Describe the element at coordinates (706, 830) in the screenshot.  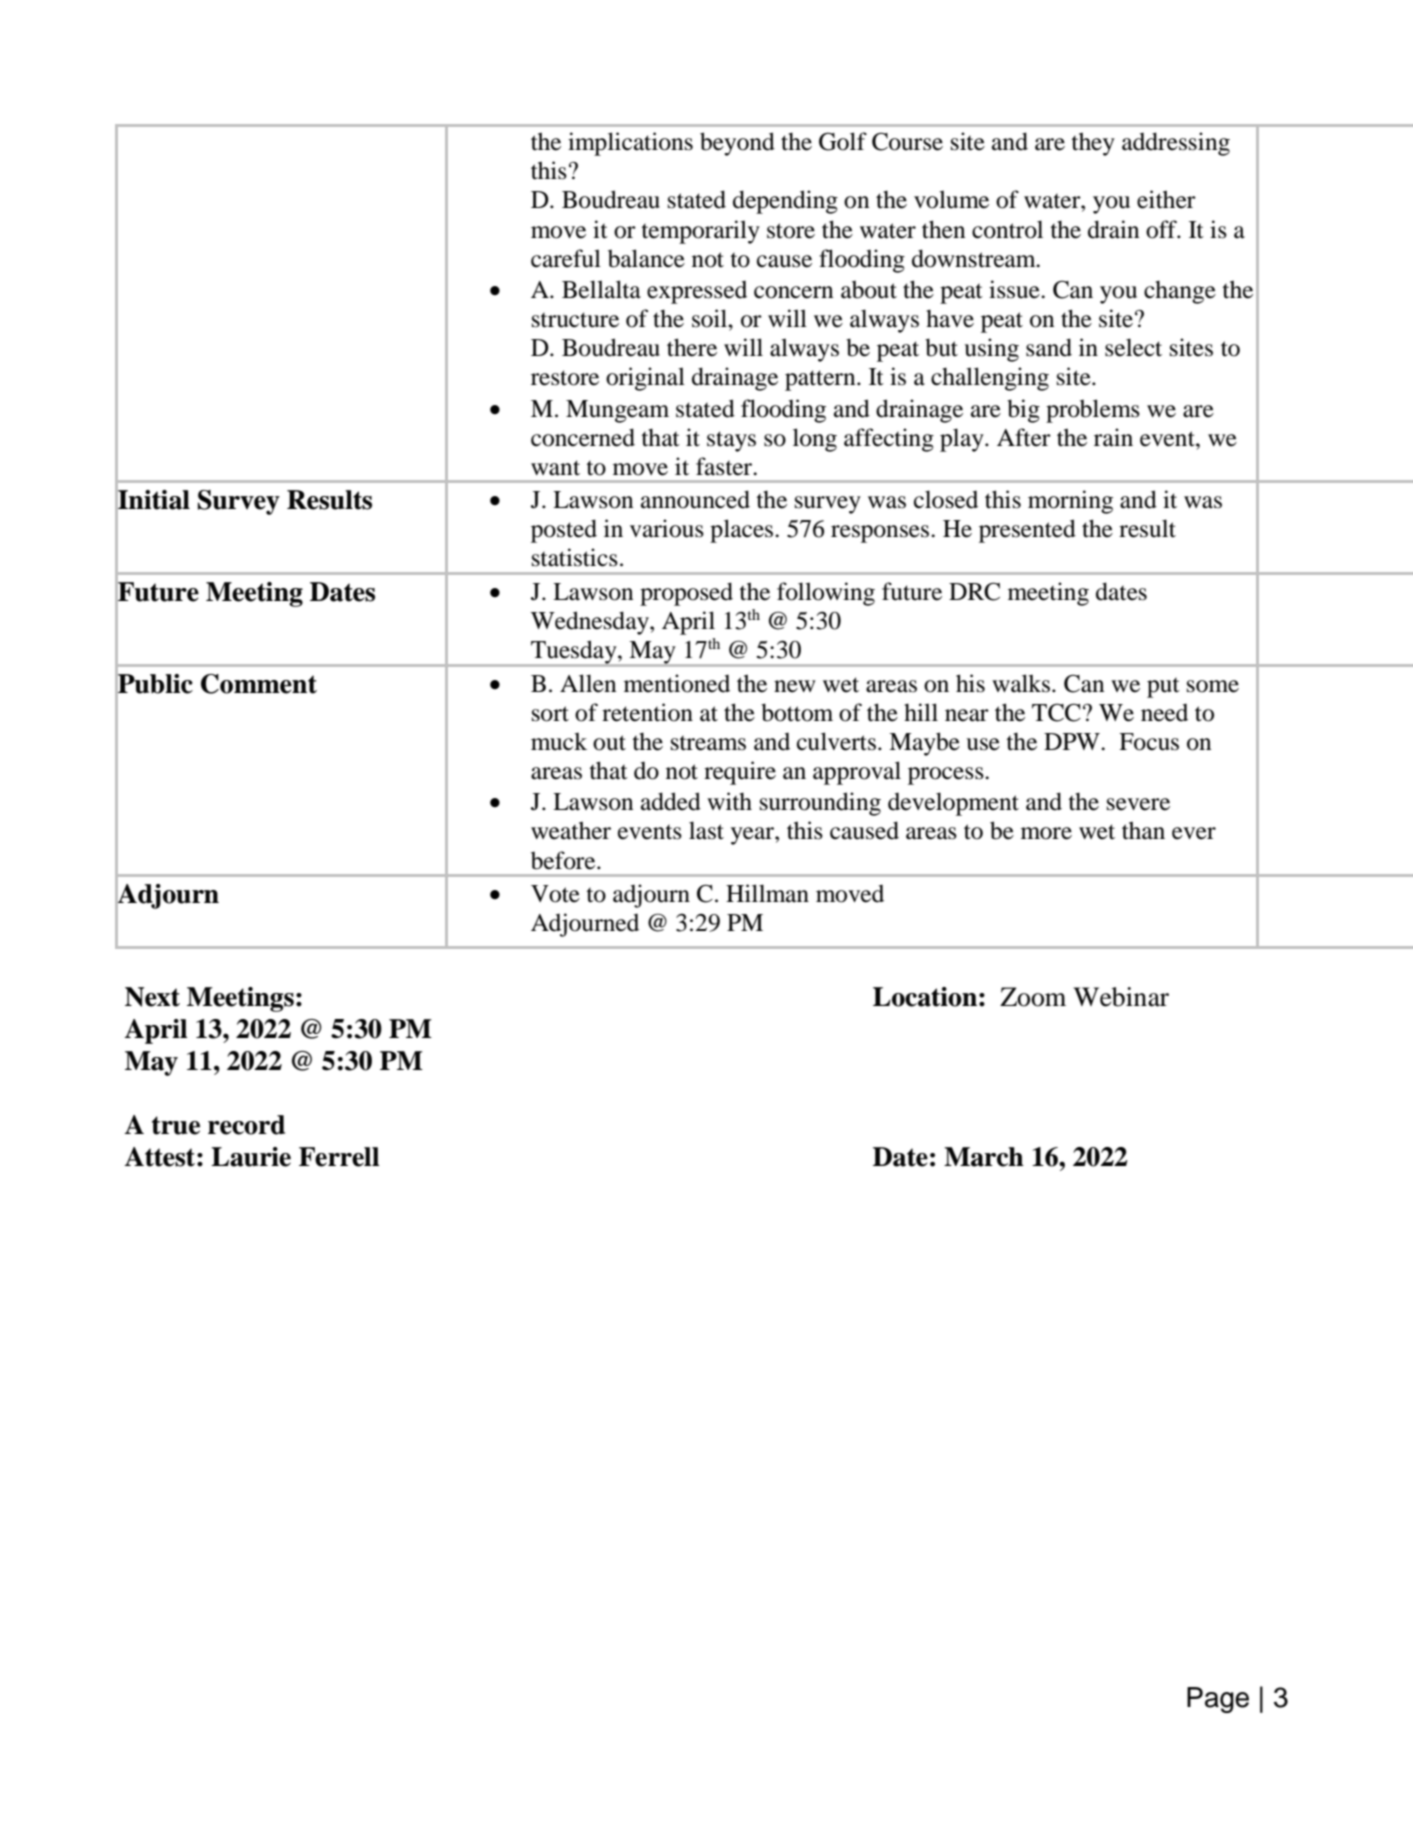
I see `last` at that location.
